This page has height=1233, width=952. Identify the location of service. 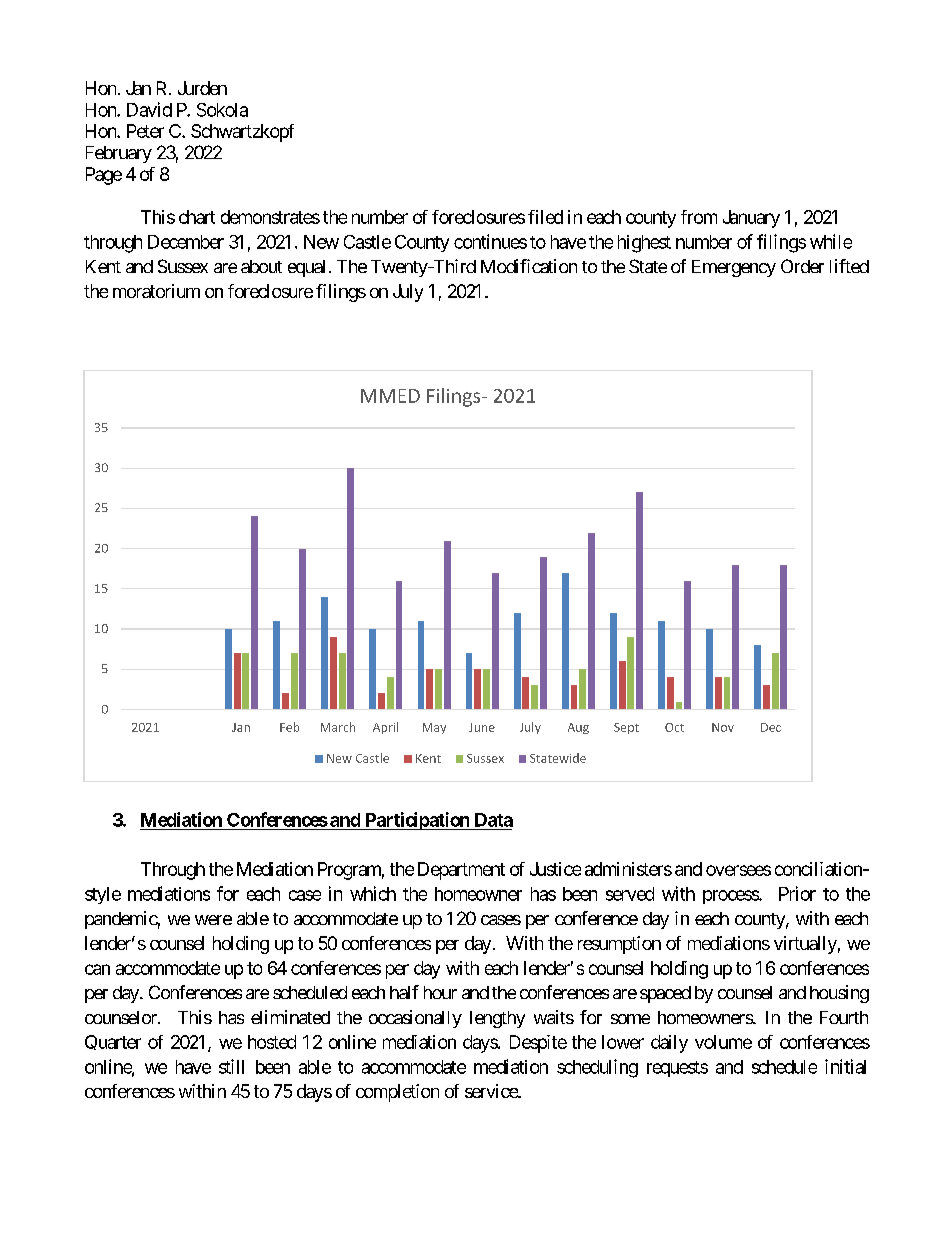
(492, 1091).
